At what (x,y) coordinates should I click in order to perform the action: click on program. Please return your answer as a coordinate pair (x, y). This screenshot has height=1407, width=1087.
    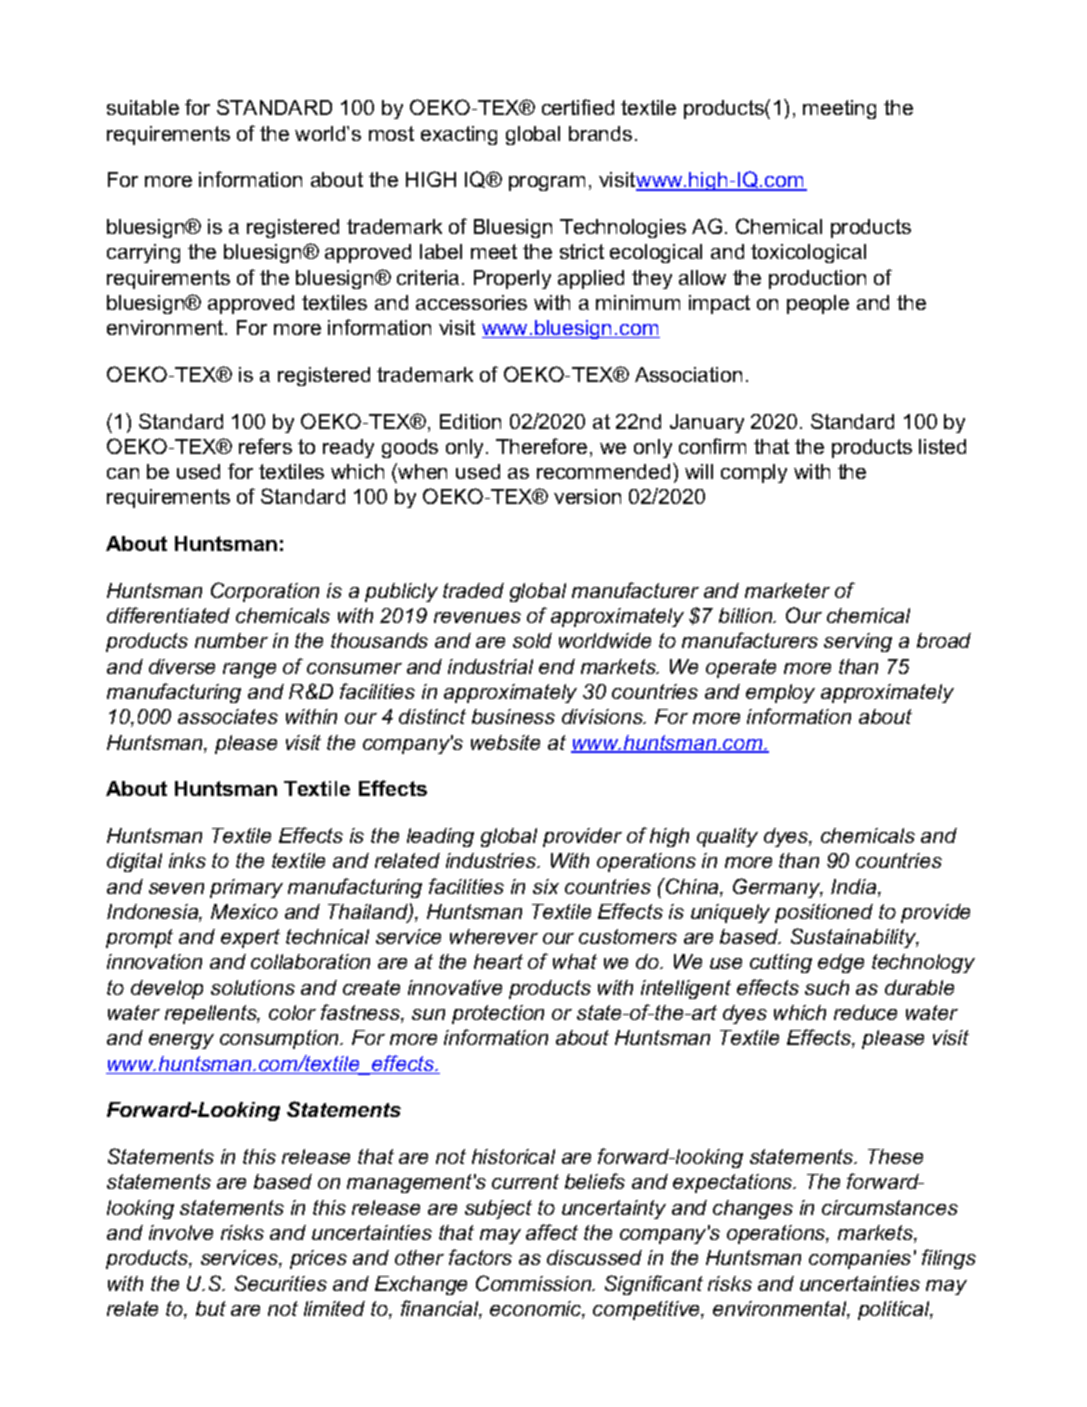
    Looking at the image, I should click on (547, 183).
